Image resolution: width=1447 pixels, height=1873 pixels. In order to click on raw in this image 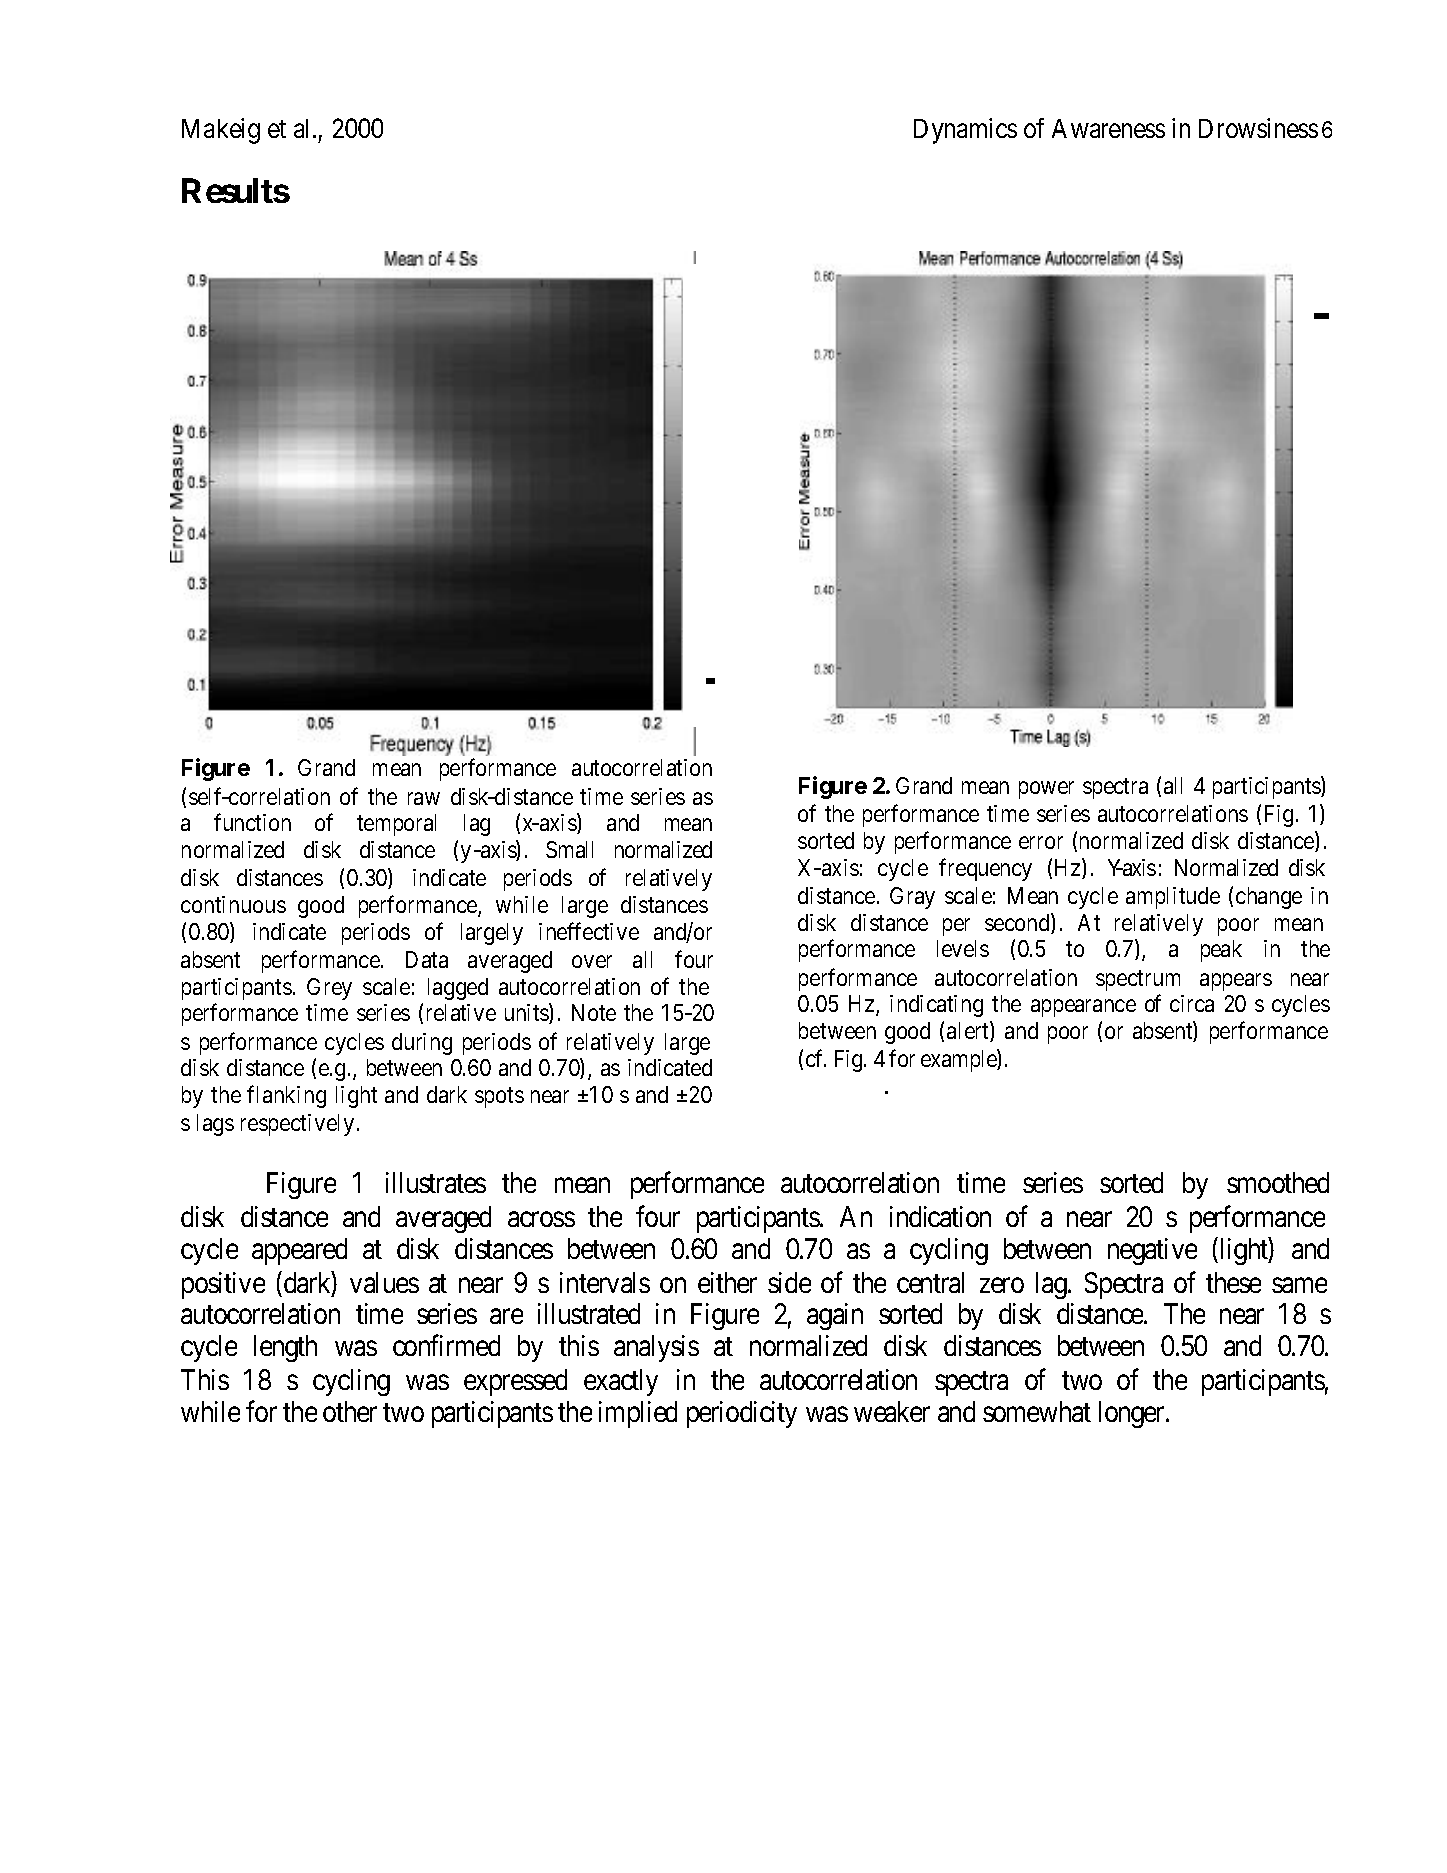, I will do `click(424, 798)`.
